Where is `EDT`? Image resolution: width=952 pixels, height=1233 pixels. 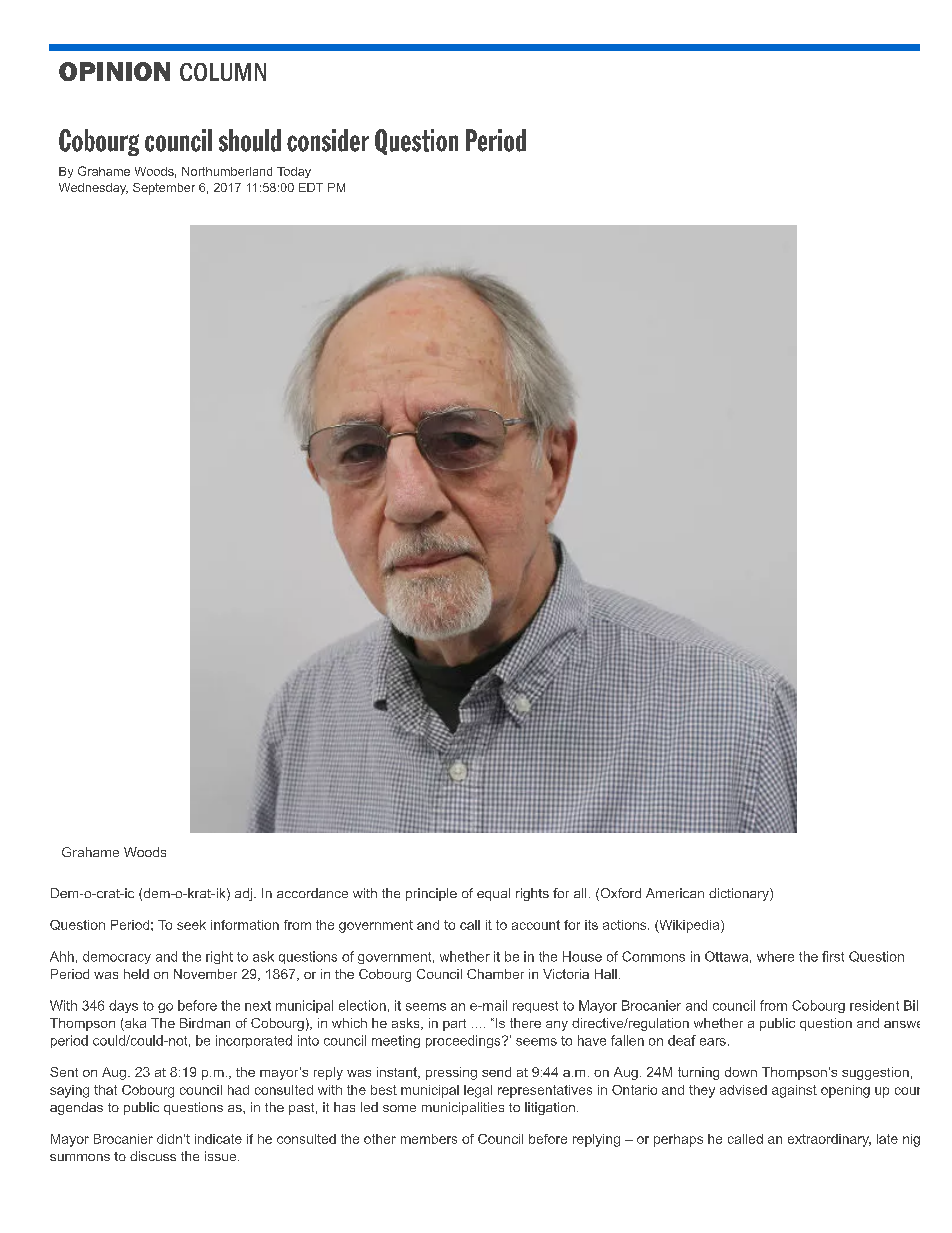
EDT is located at coordinates (311, 187).
